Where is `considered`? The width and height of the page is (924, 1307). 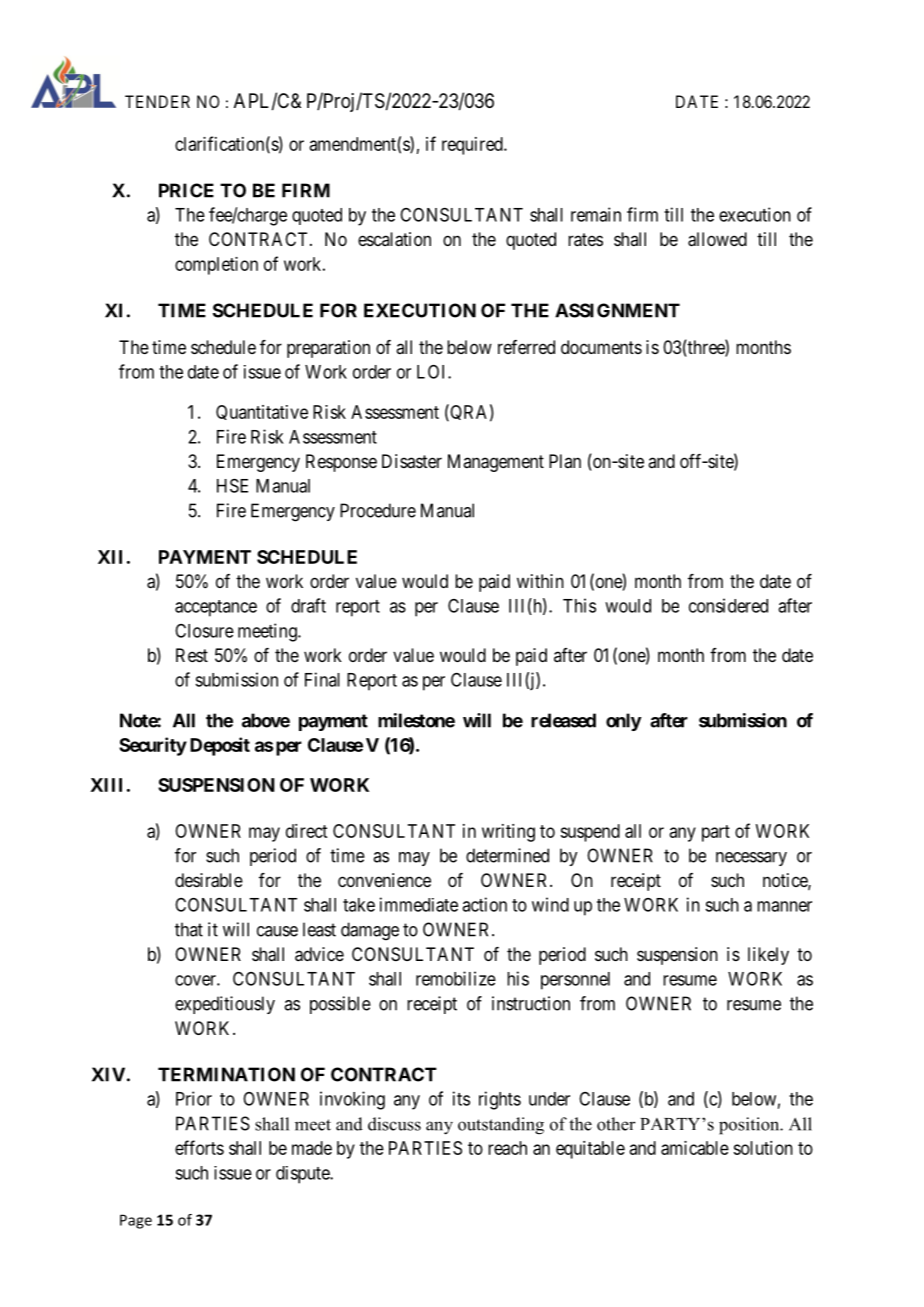
considered is located at coordinates (728, 605).
